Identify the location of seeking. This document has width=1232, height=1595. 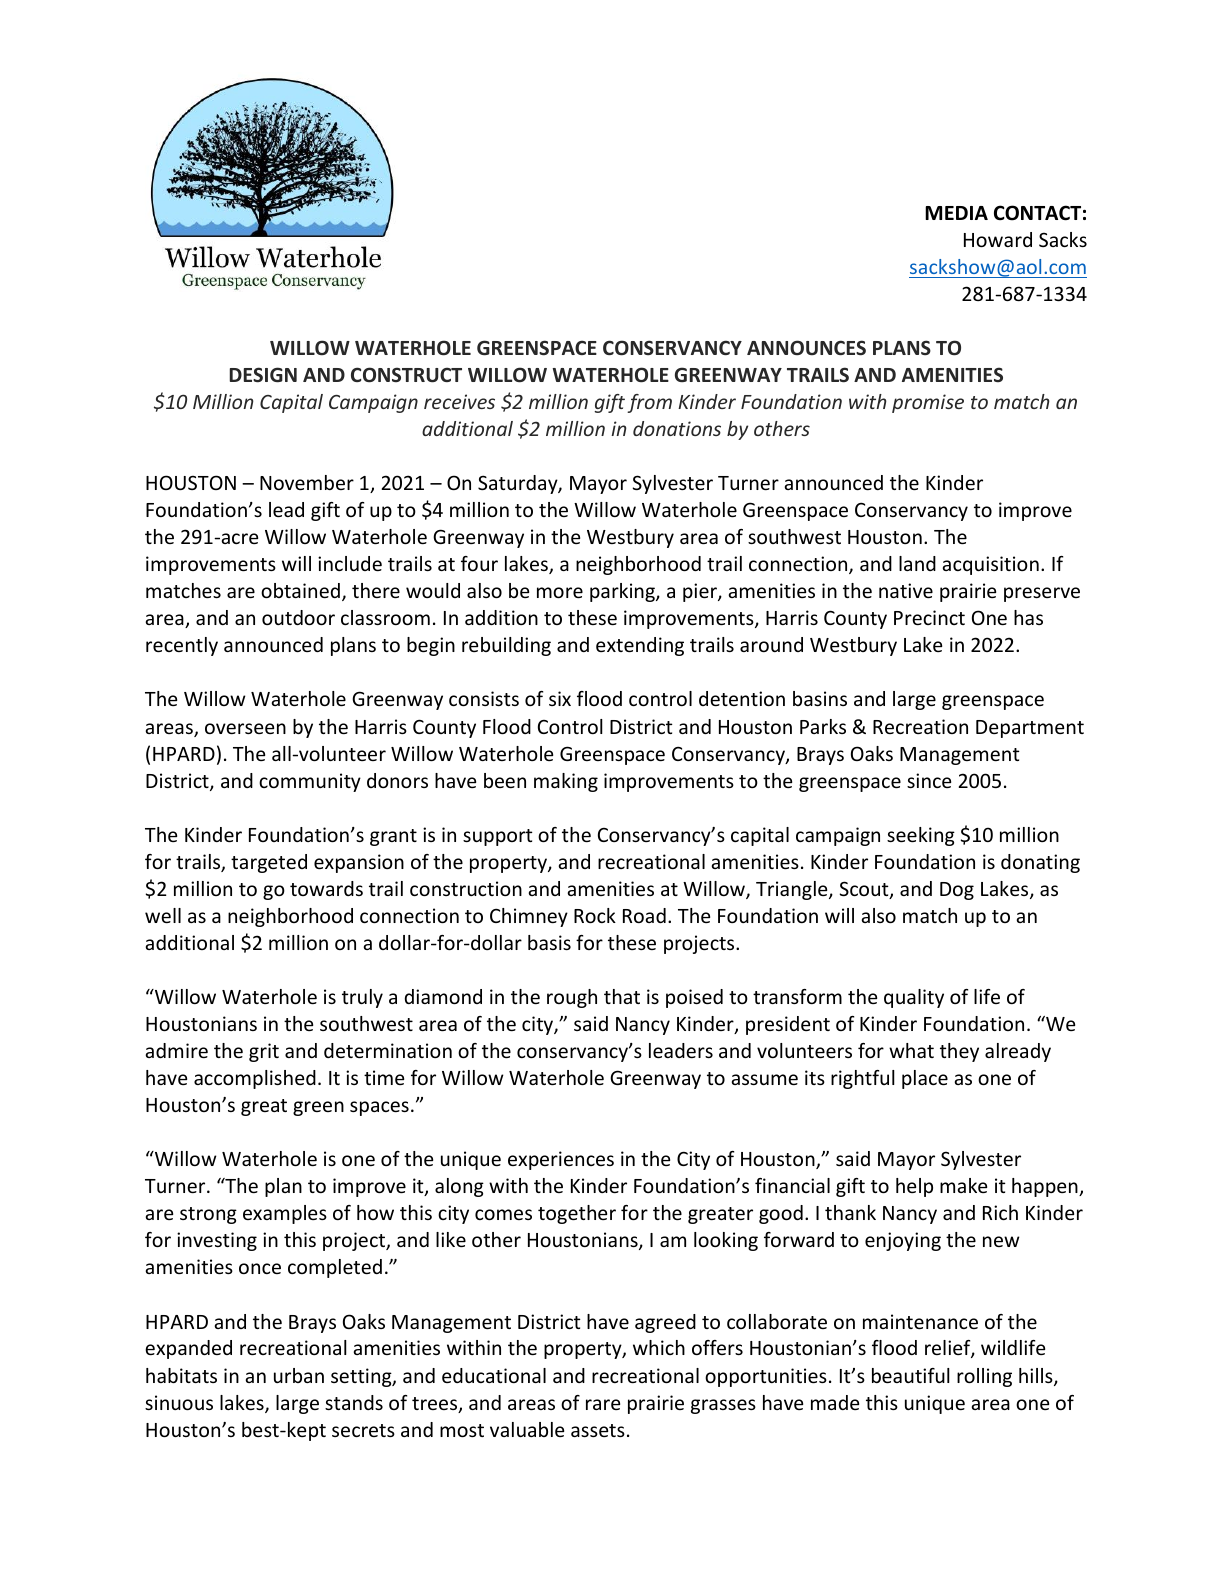
(921, 836).
